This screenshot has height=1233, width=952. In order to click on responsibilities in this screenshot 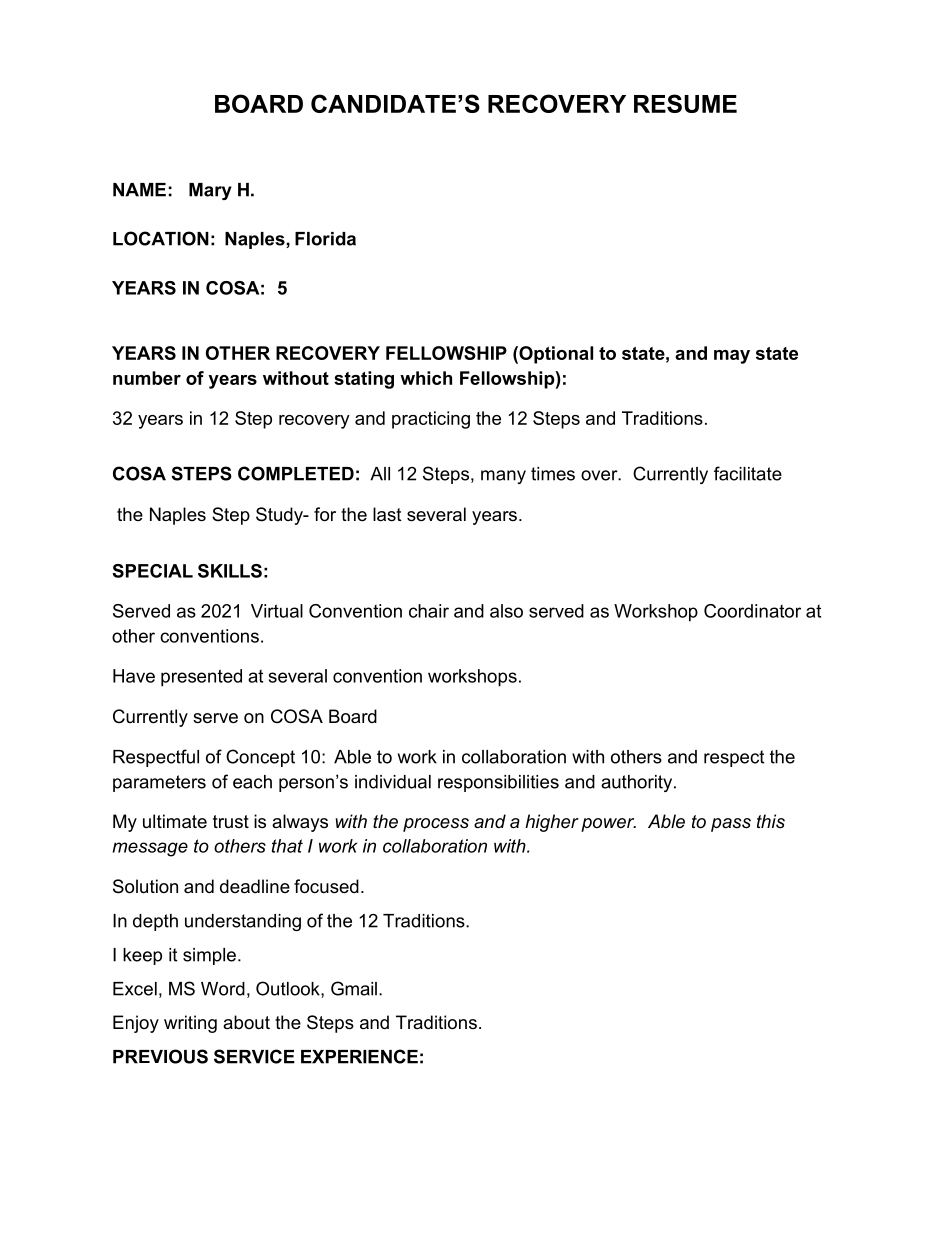, I will do `click(498, 783)`.
